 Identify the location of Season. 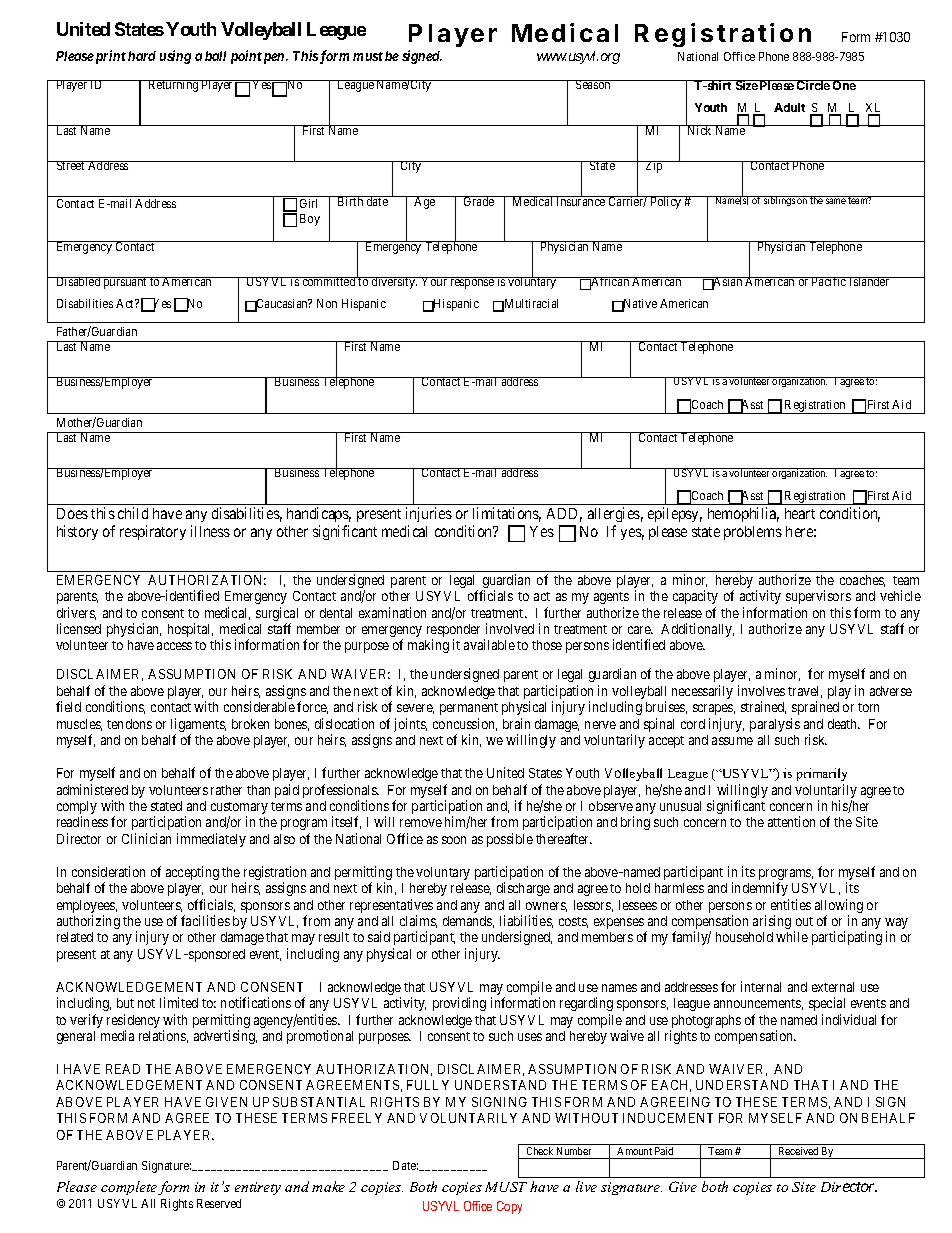
(593, 84).
